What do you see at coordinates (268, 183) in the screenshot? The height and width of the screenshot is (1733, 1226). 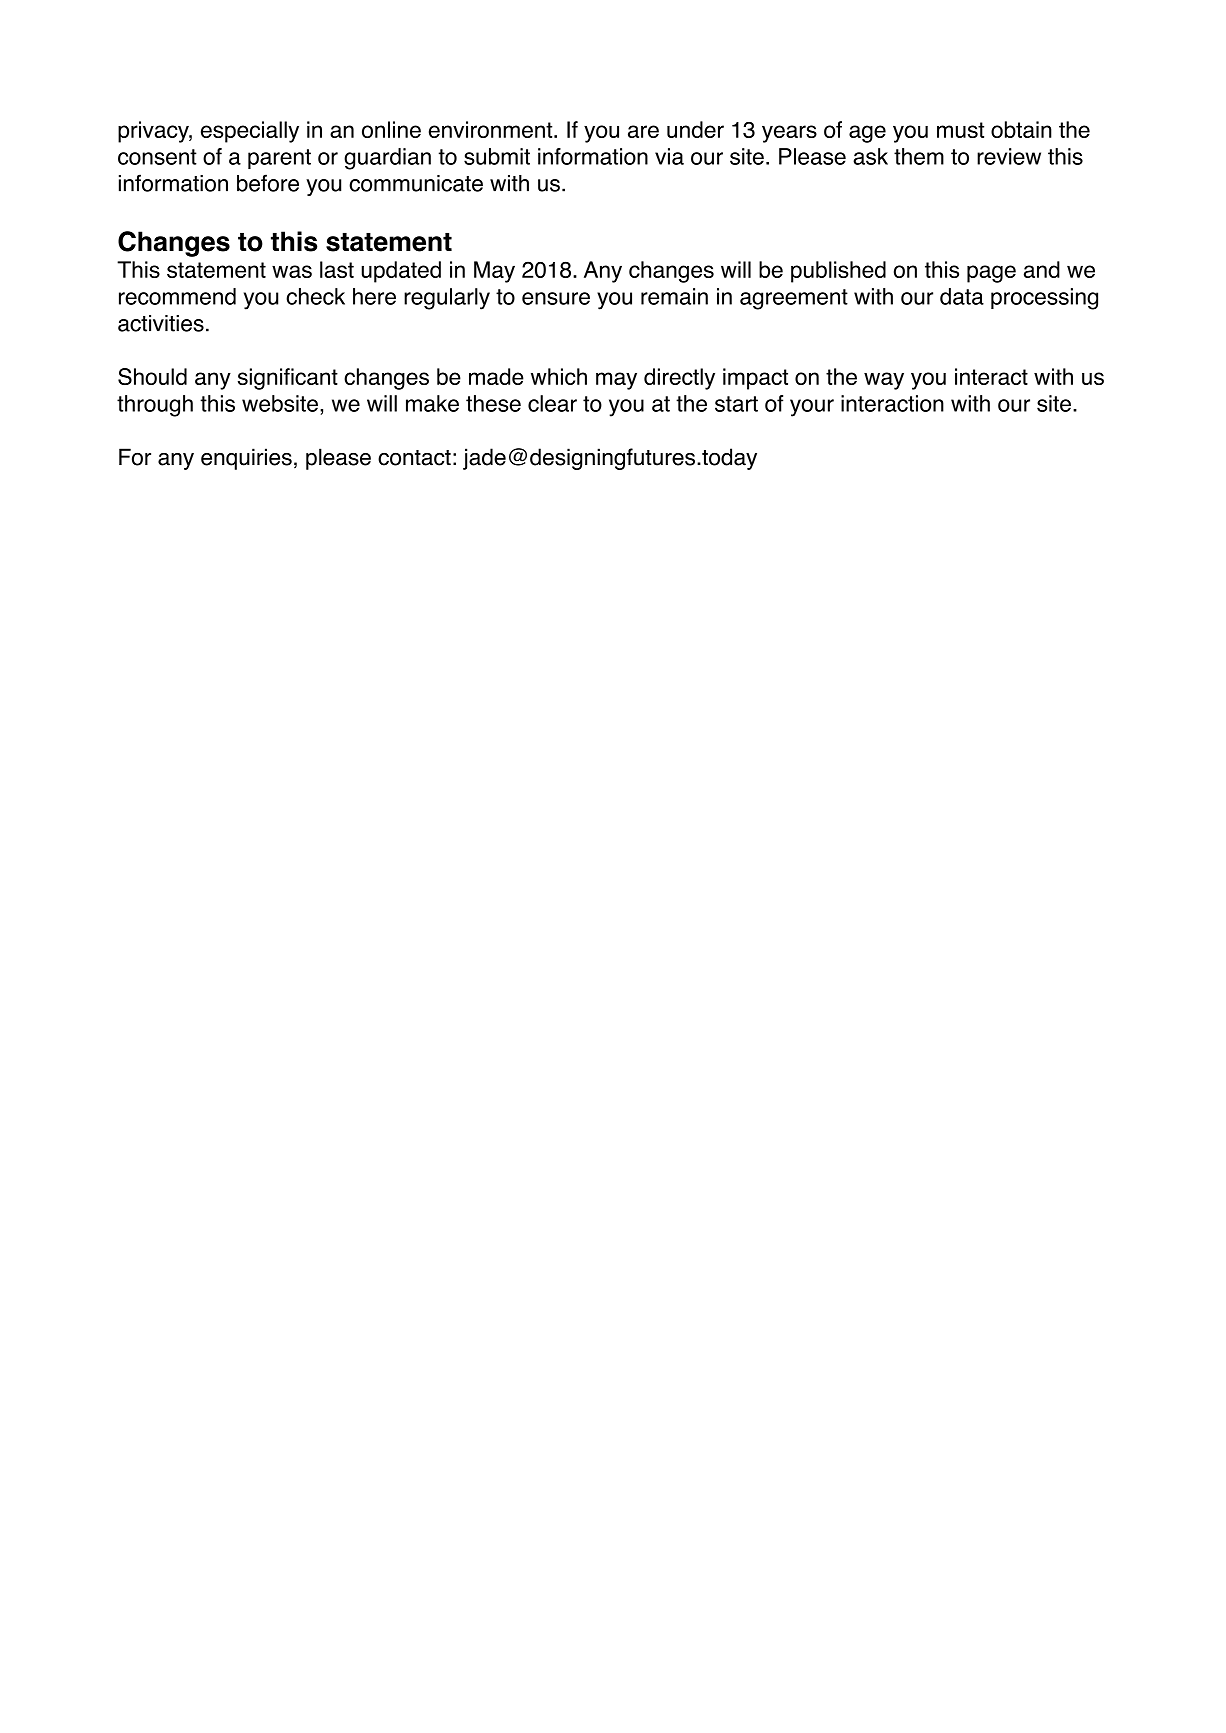 I see `before` at bounding box center [268, 183].
